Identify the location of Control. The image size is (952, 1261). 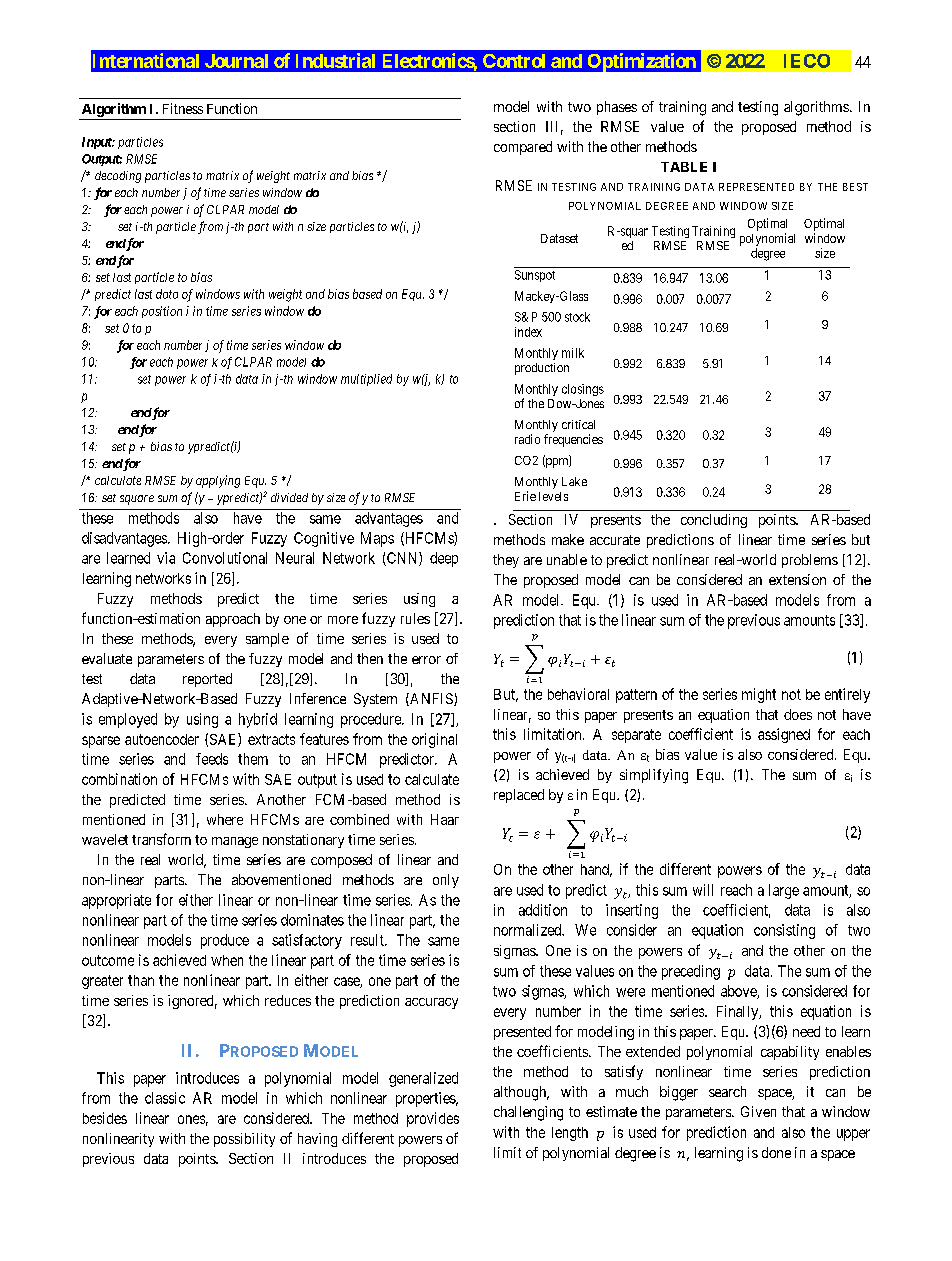
(514, 61).
